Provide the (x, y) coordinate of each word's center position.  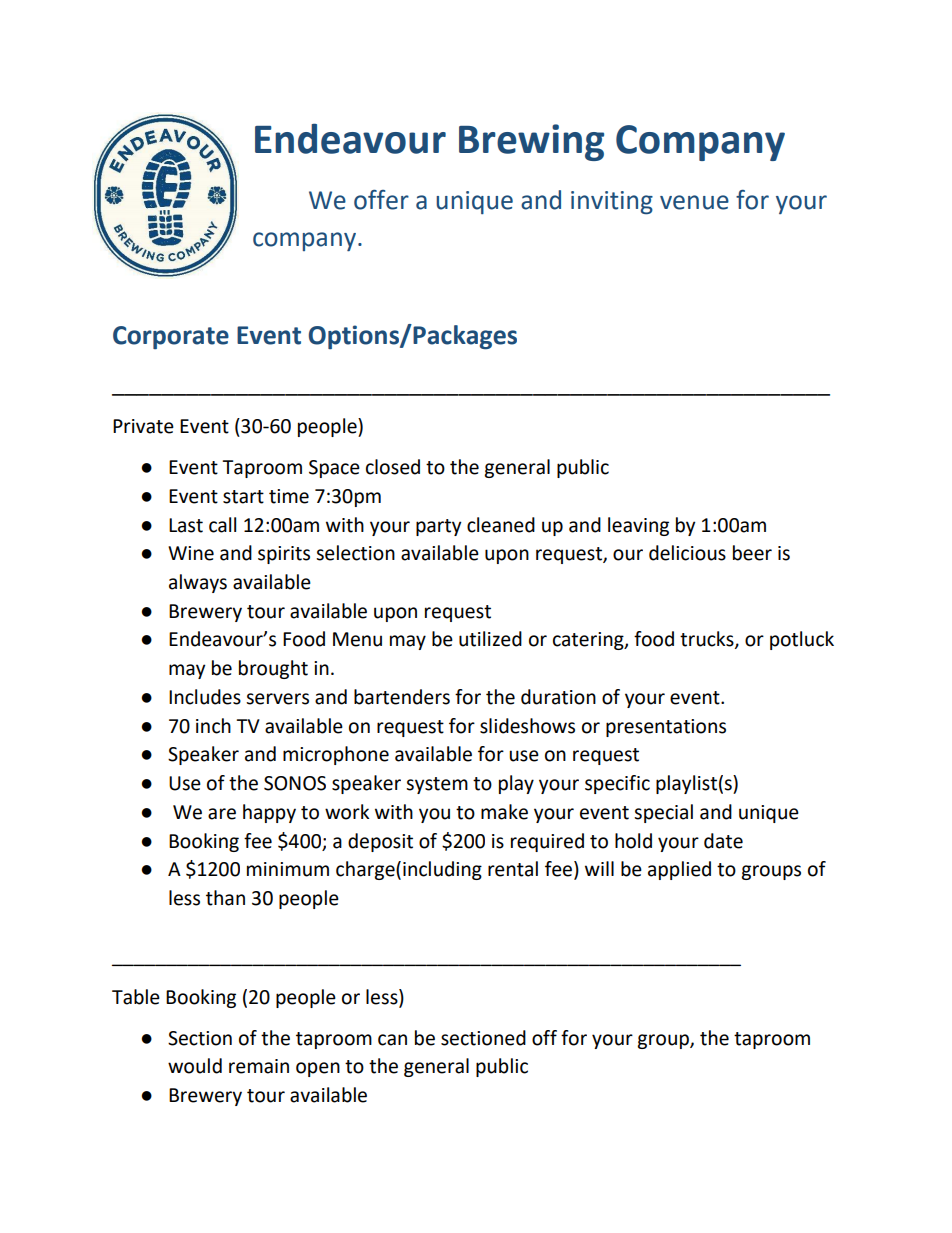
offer (381, 200)
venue (694, 202)
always (198, 583)
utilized (490, 639)
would (195, 1066)
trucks (708, 640)
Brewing (531, 142)
